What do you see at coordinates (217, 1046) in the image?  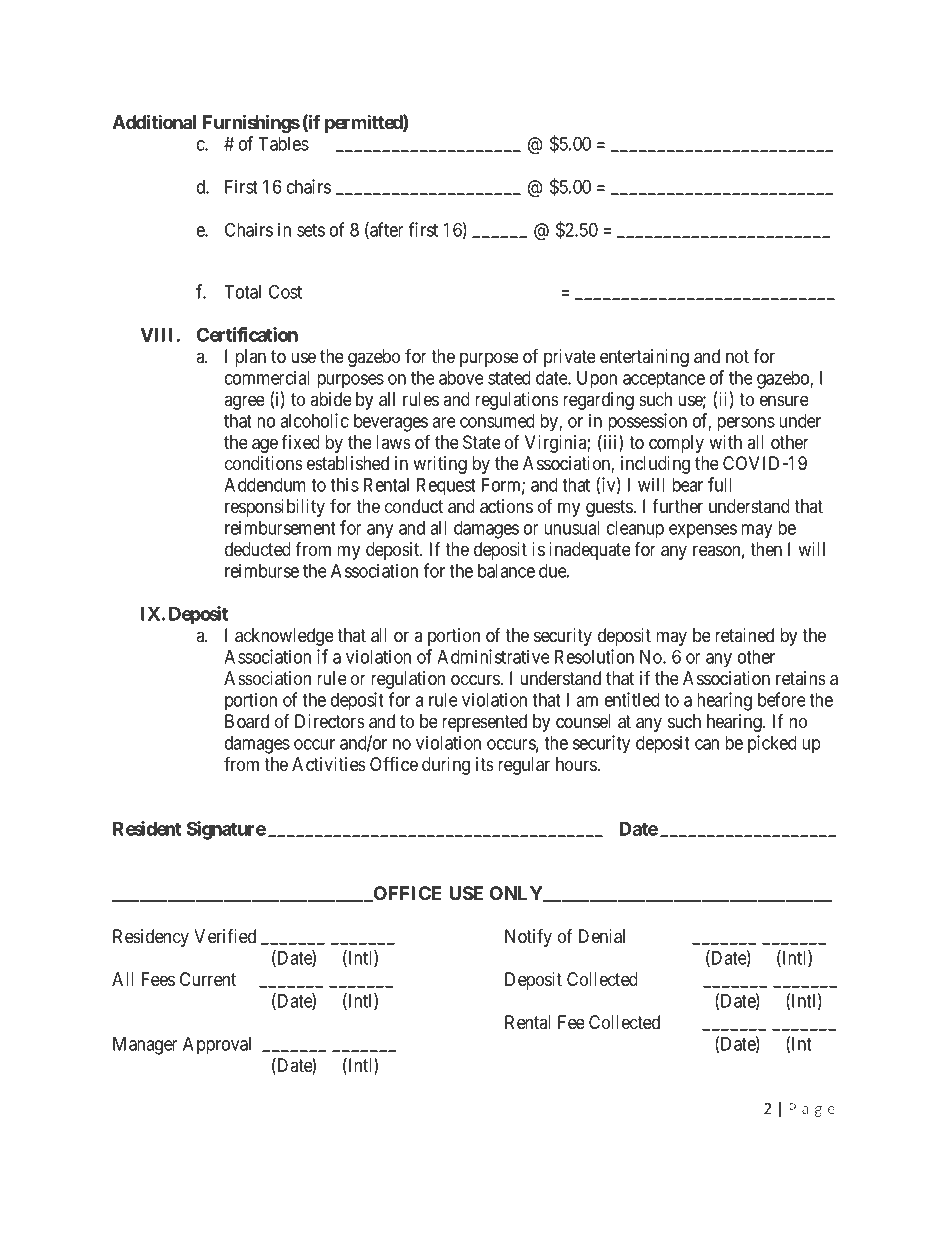 I see `Approval` at bounding box center [217, 1046].
